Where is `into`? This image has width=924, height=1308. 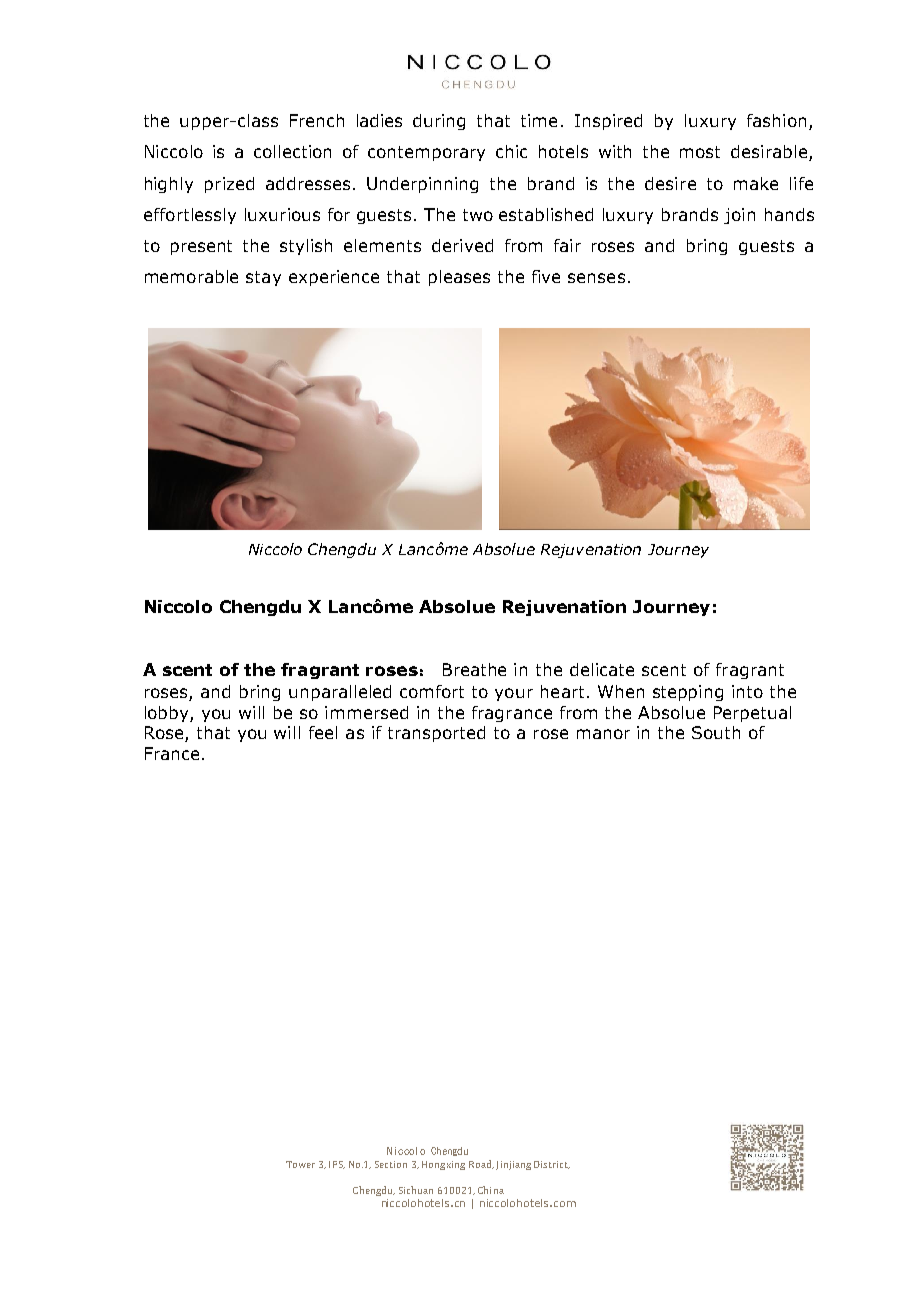 into is located at coordinates (747, 691).
